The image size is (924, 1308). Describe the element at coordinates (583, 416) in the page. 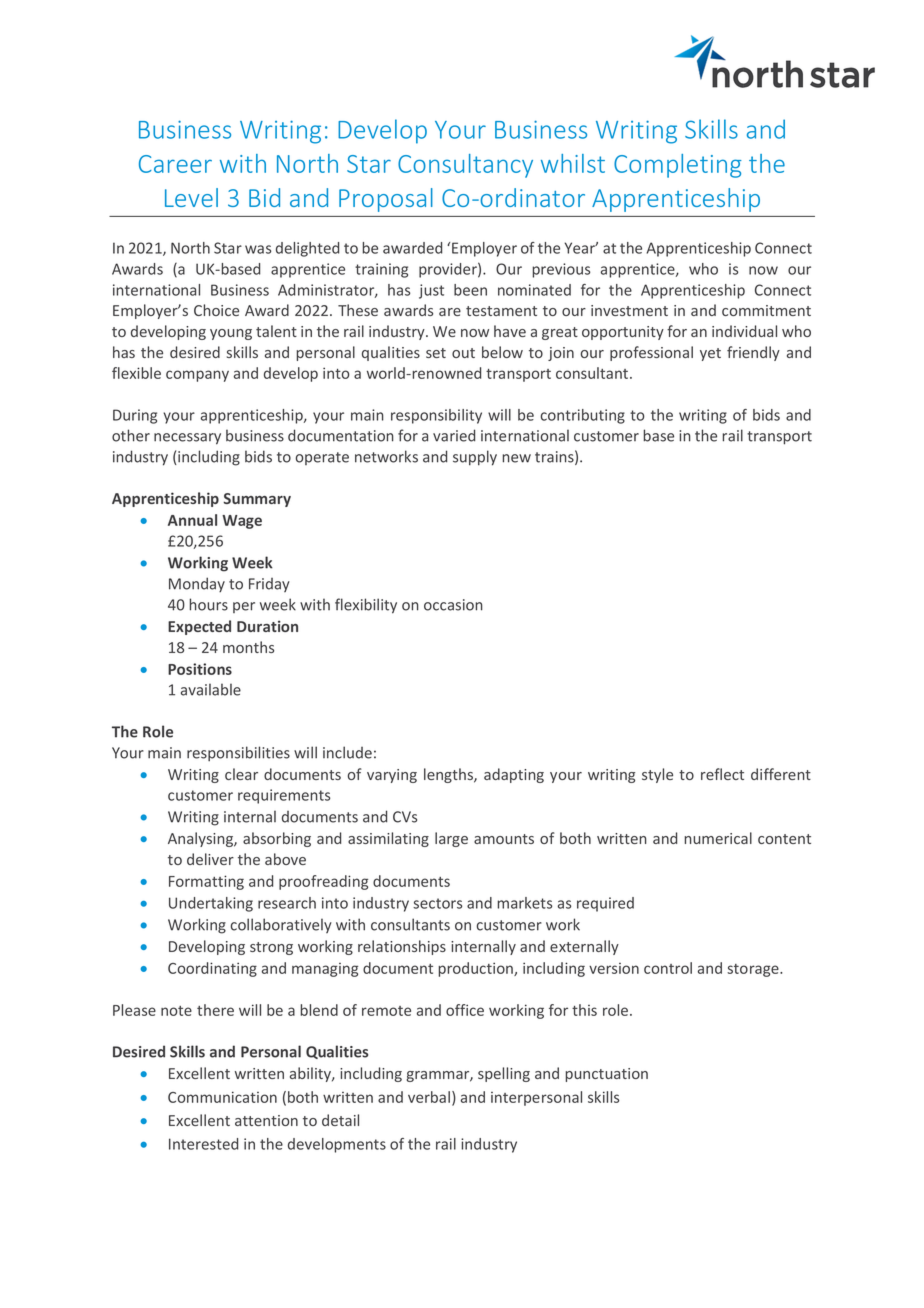

I see `contributing` at that location.
